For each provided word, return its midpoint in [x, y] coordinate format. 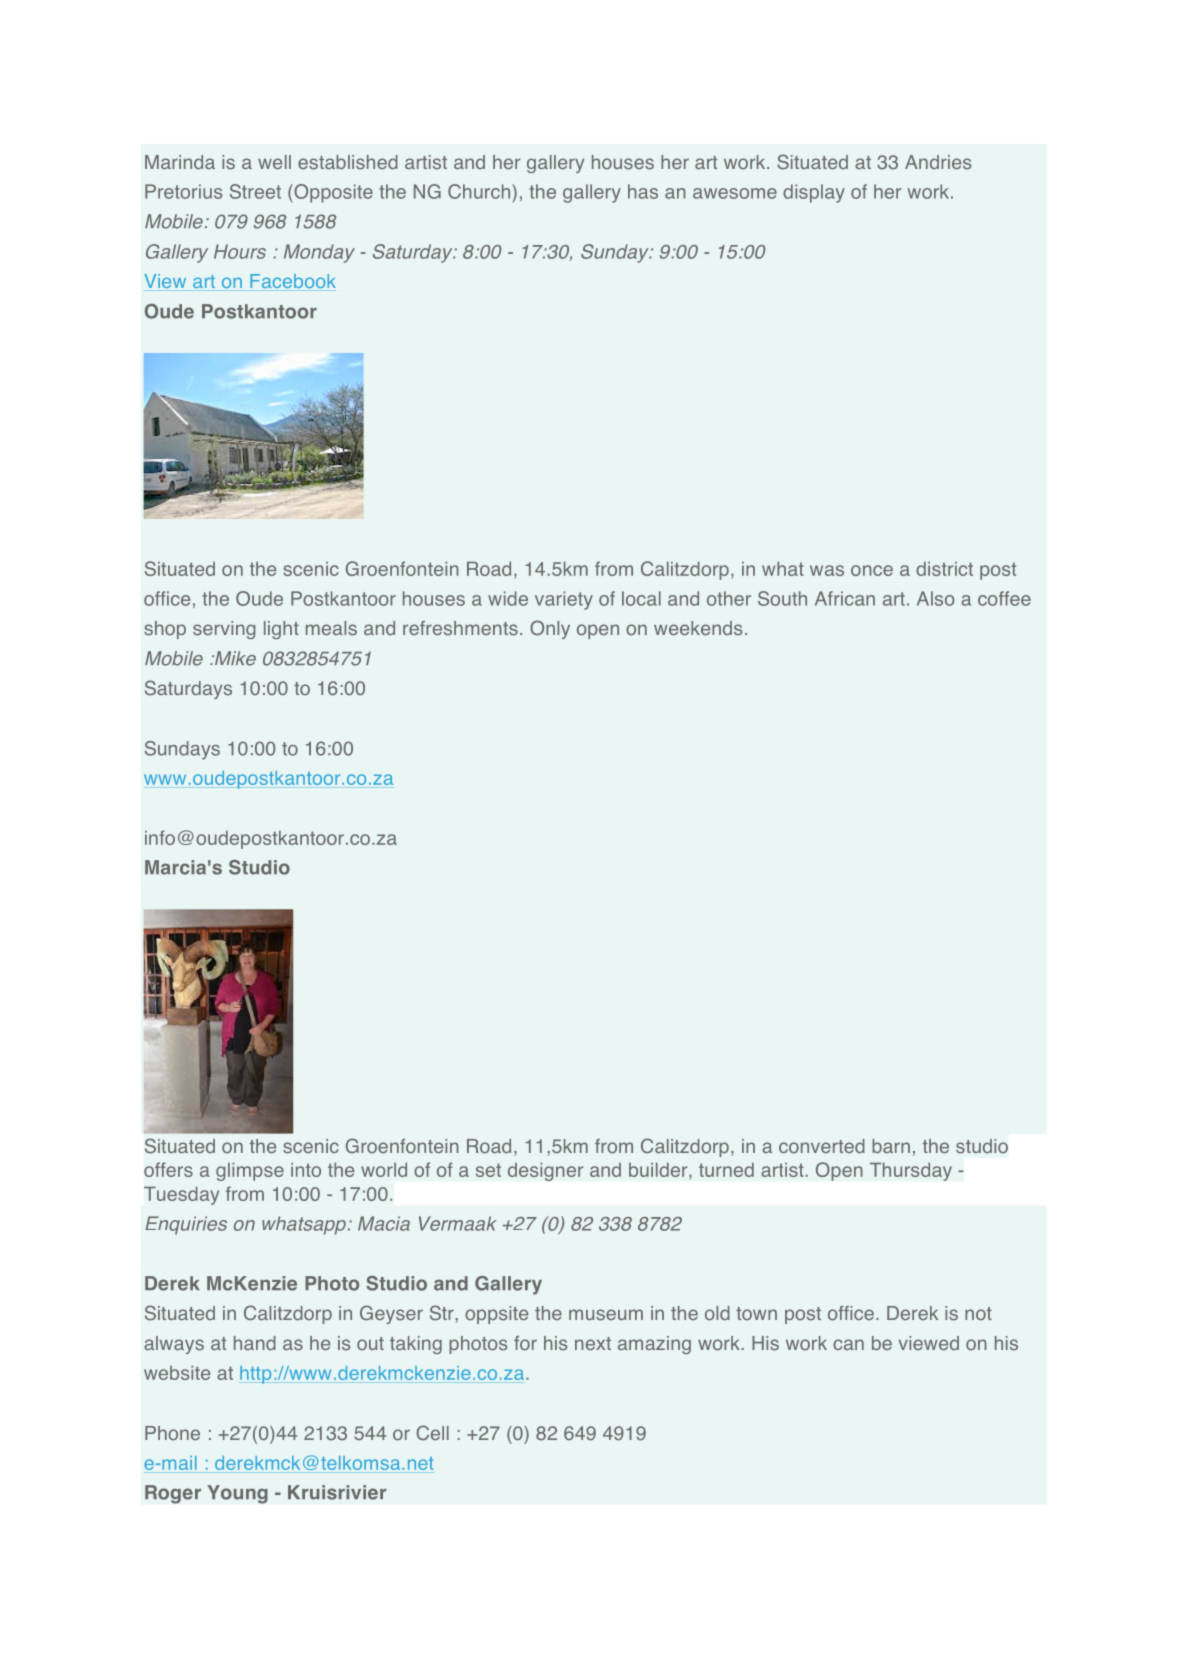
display [814, 193]
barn [891, 1146]
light [281, 630]
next [593, 1343]
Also [935, 598]
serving [224, 630]
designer [546, 1171]
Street [255, 191]
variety [564, 600]
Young [237, 1494]
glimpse [250, 1172]
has [643, 191]
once [872, 570]
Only [550, 629]
